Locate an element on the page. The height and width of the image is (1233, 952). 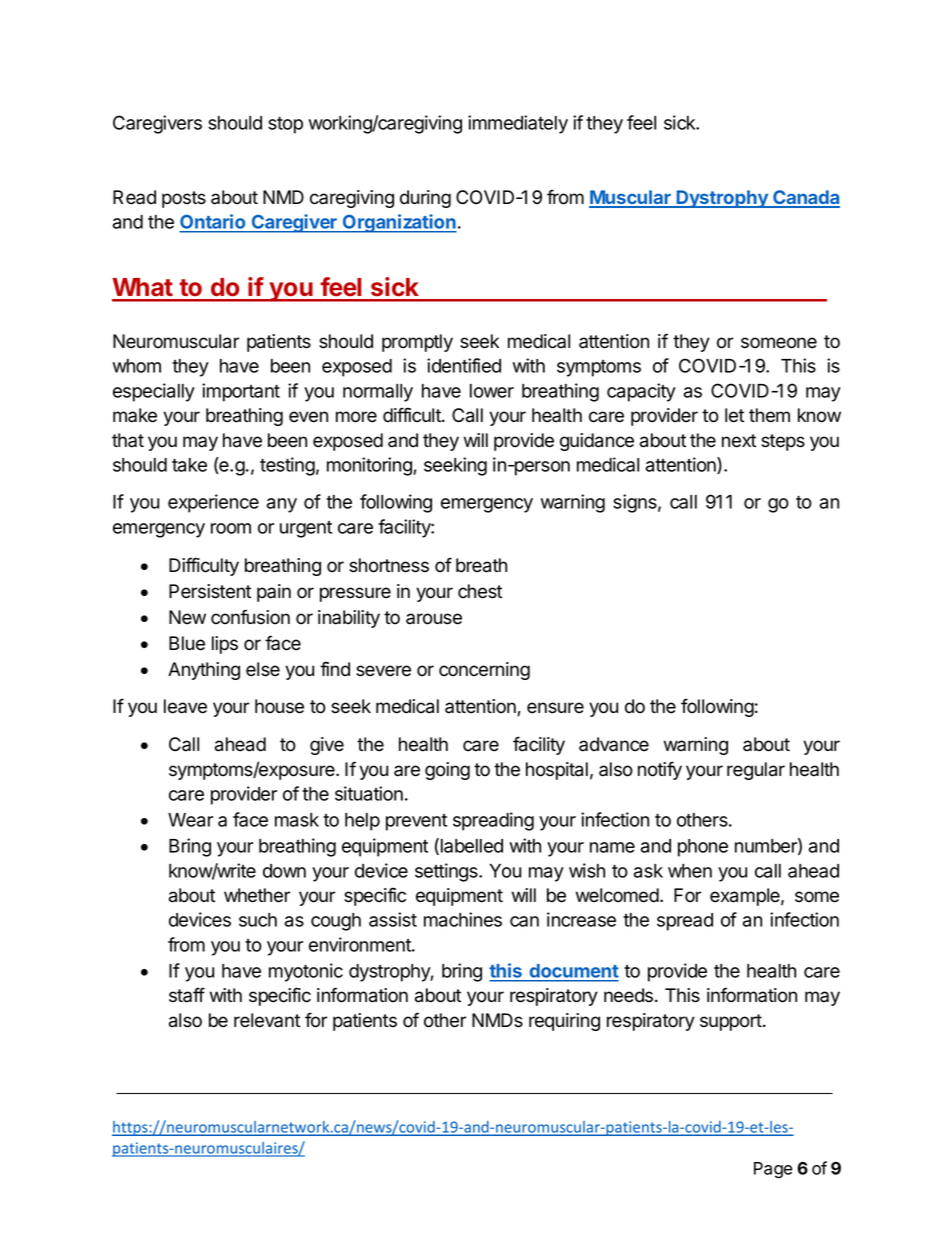
support is located at coordinates (731, 1022).
